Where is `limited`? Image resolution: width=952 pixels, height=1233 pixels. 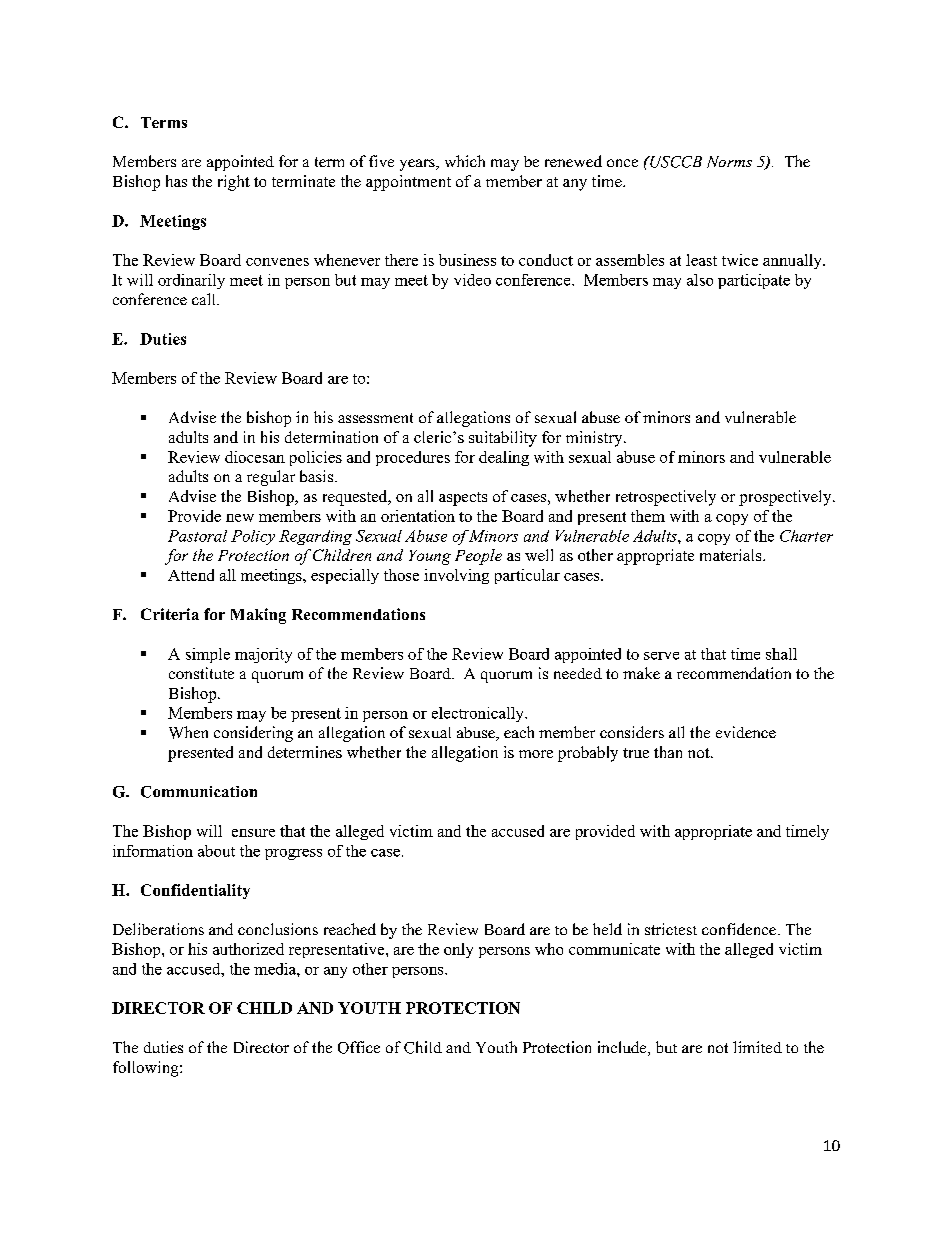
limited is located at coordinates (757, 1047).
